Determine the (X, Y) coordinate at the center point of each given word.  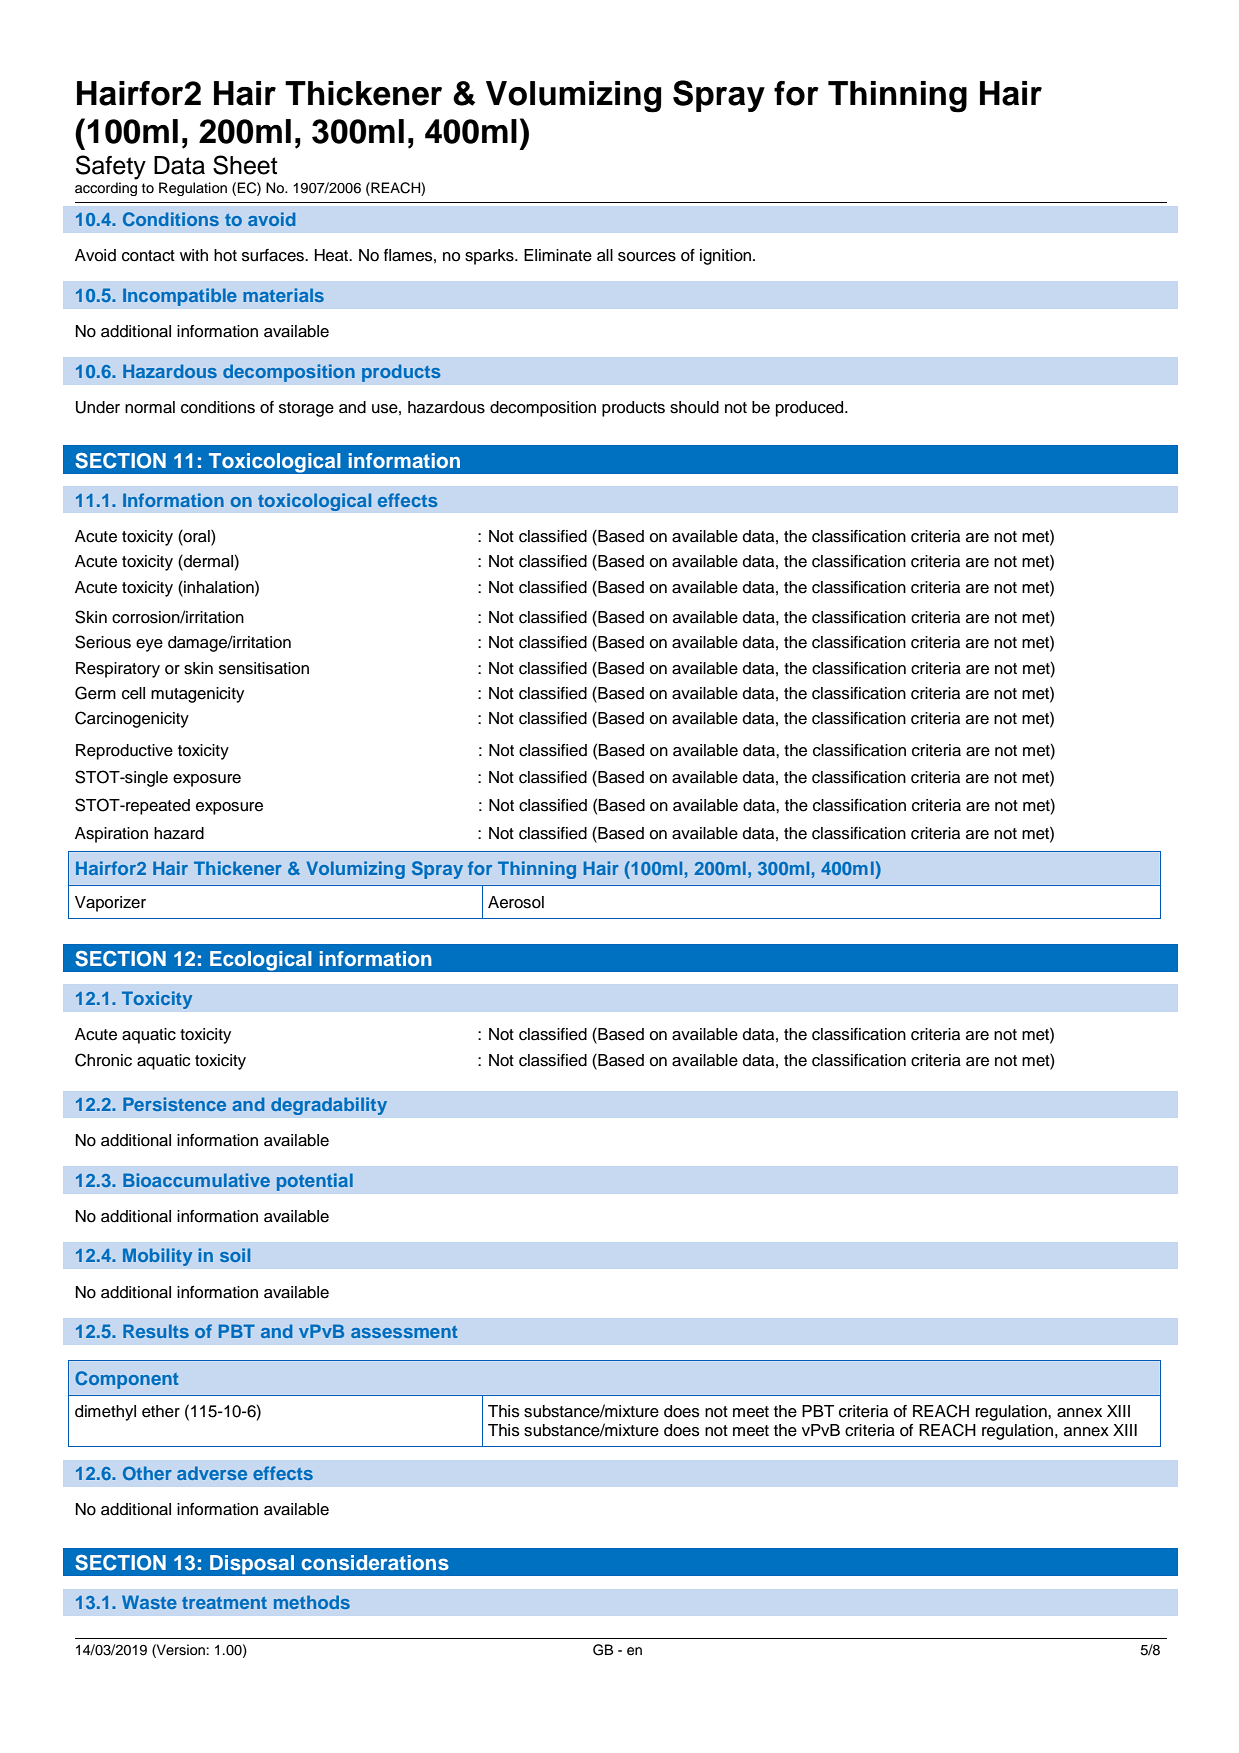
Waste (149, 1602)
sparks (490, 257)
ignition (727, 257)
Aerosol (516, 902)
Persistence (174, 1104)
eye (149, 645)
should (694, 407)
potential (315, 1182)
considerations (375, 1562)
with (194, 255)
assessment (404, 1332)
